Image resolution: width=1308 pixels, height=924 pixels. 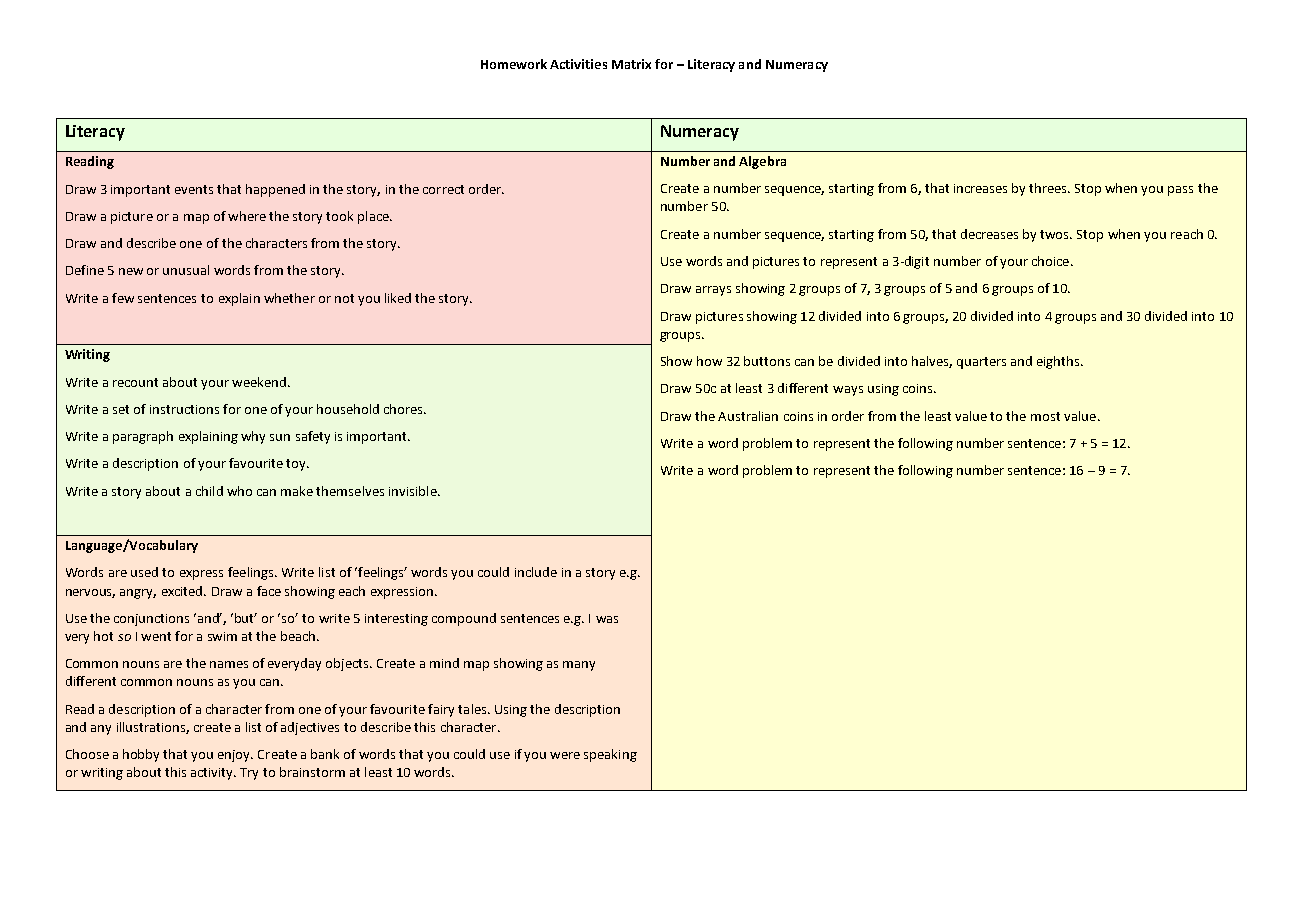 What do you see at coordinates (1049, 188) in the screenshot?
I see `threes` at bounding box center [1049, 188].
